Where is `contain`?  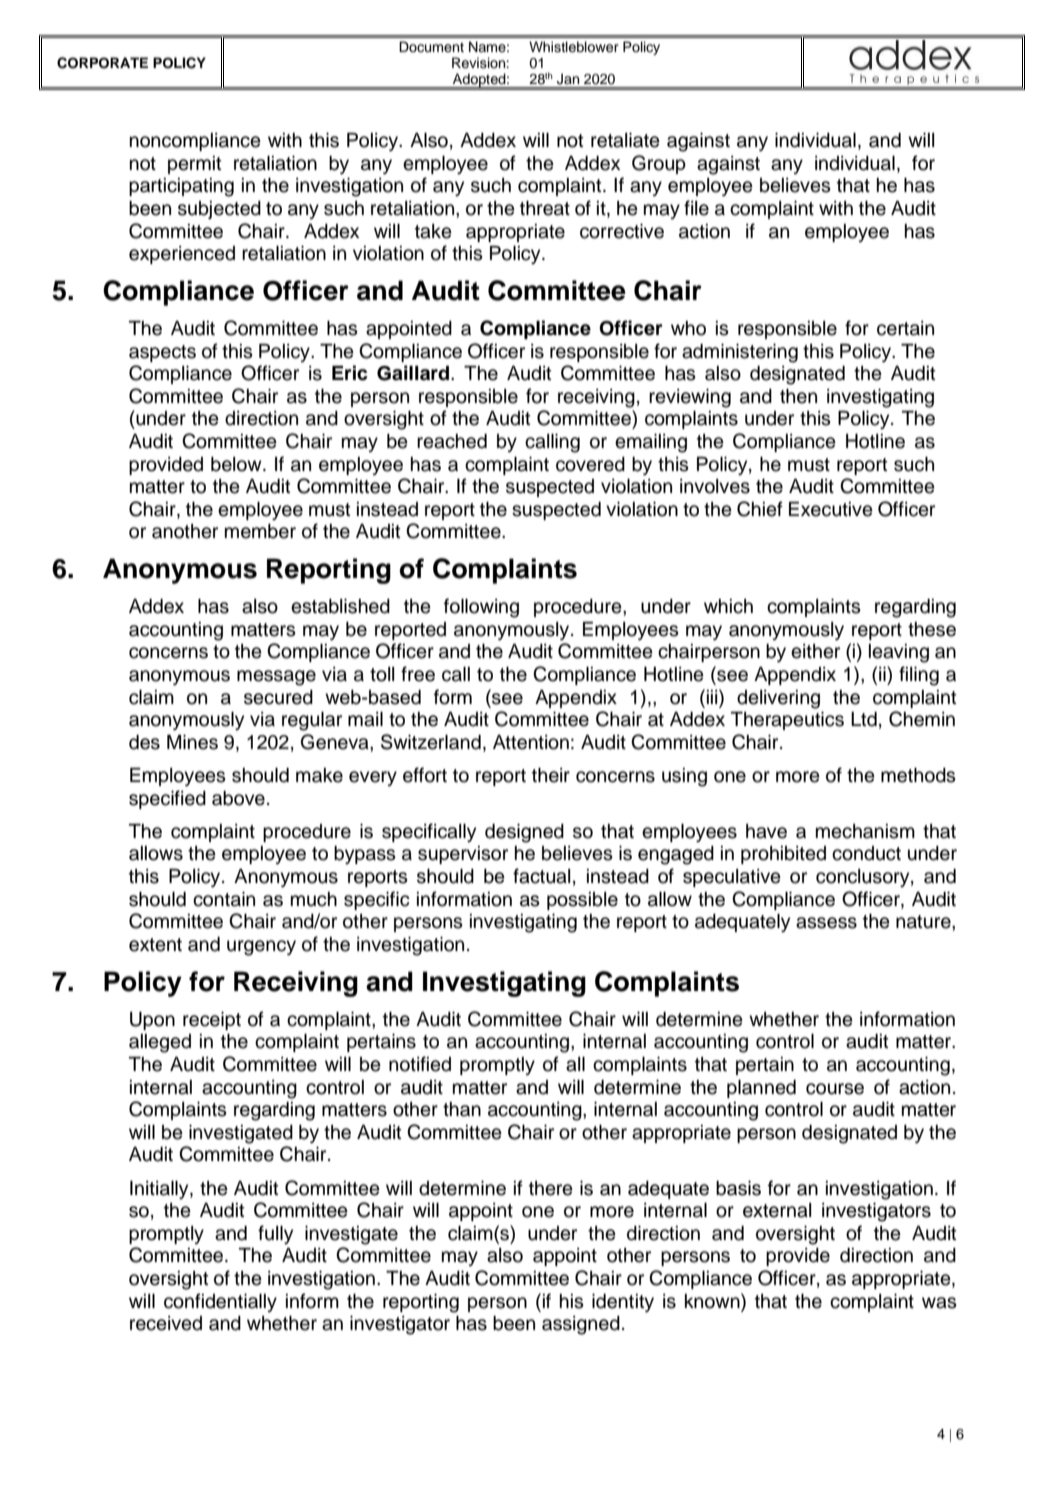 contain is located at coordinates (224, 899).
